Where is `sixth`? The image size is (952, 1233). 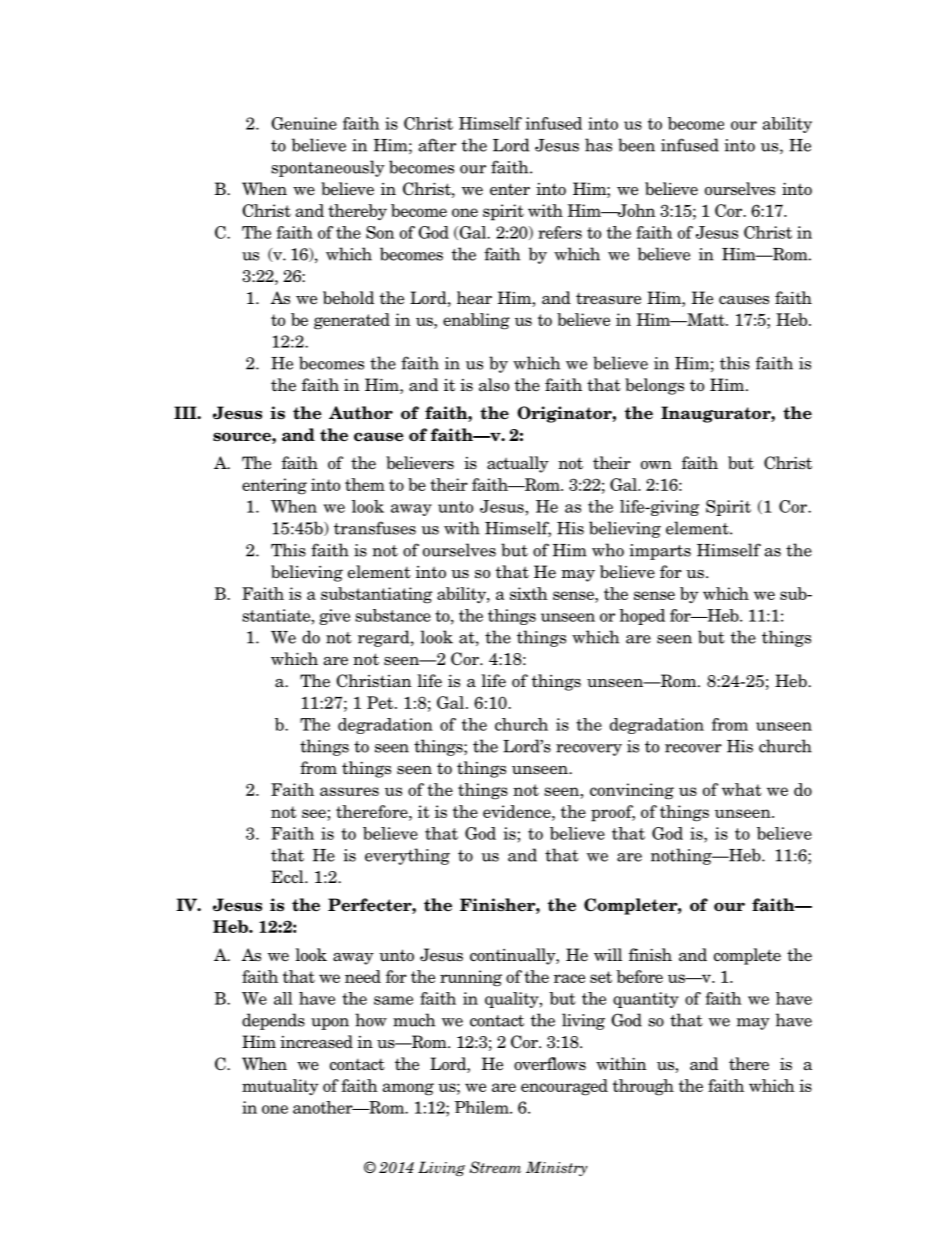 sixth is located at coordinates (529, 593).
